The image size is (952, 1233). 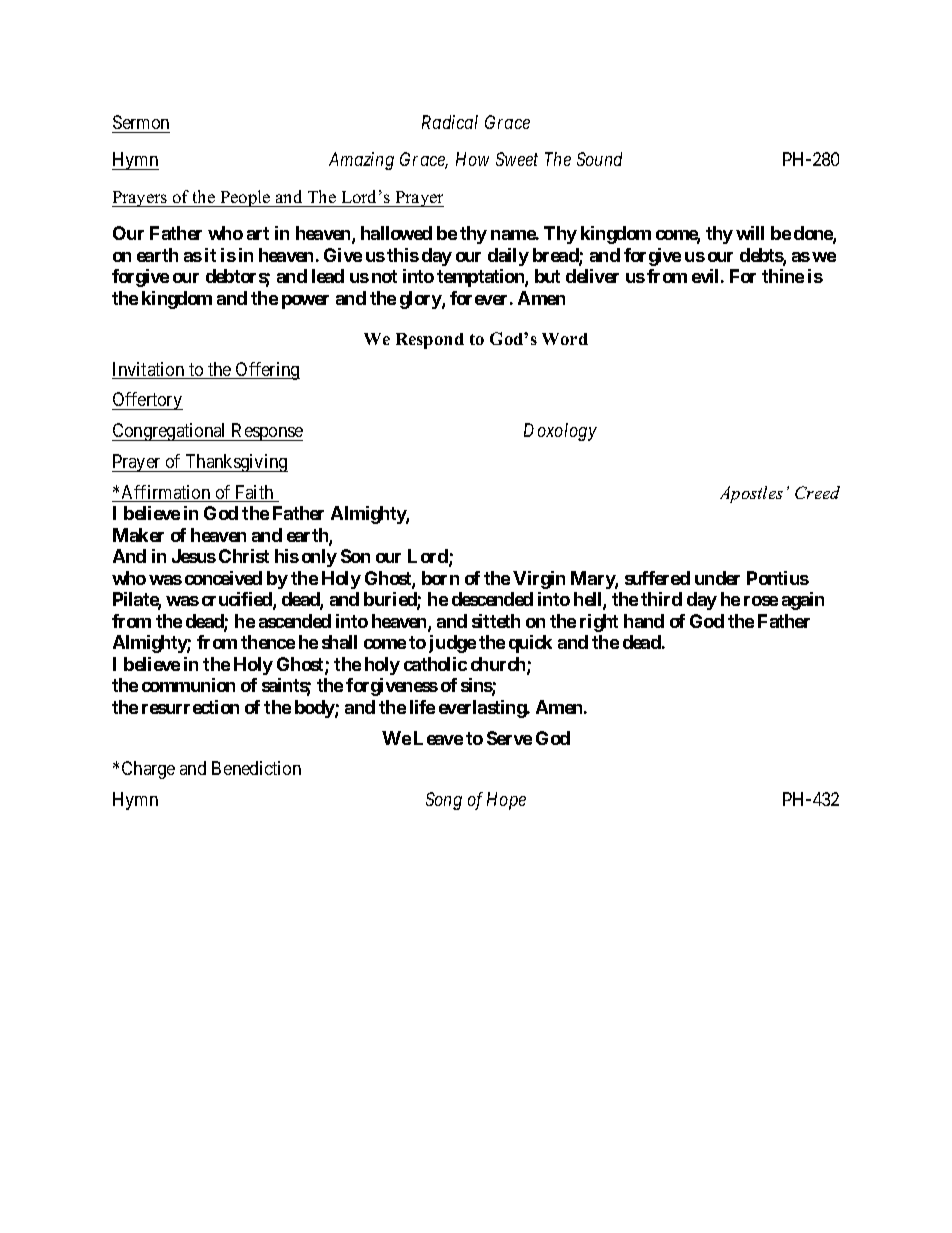 I want to click on thine, so click(x=783, y=276).
